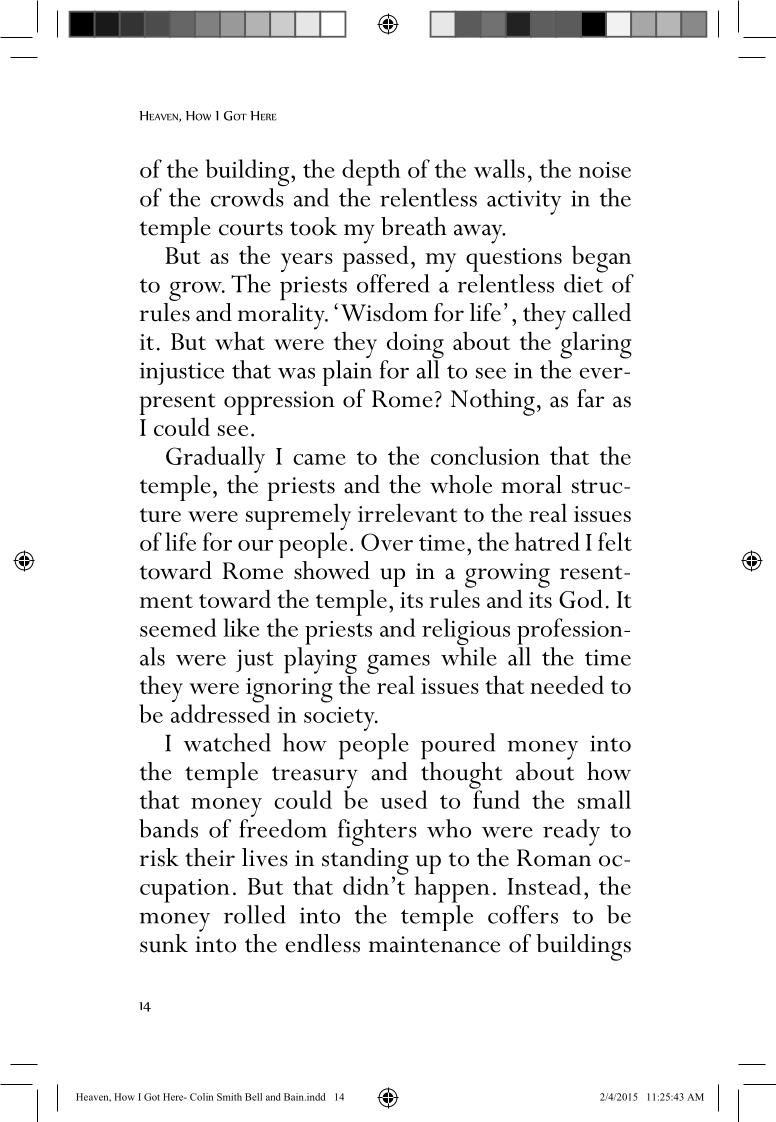 This page has width=776, height=1122. Describe the element at coordinates (387, 542) in the page. I see `Over` at that location.
